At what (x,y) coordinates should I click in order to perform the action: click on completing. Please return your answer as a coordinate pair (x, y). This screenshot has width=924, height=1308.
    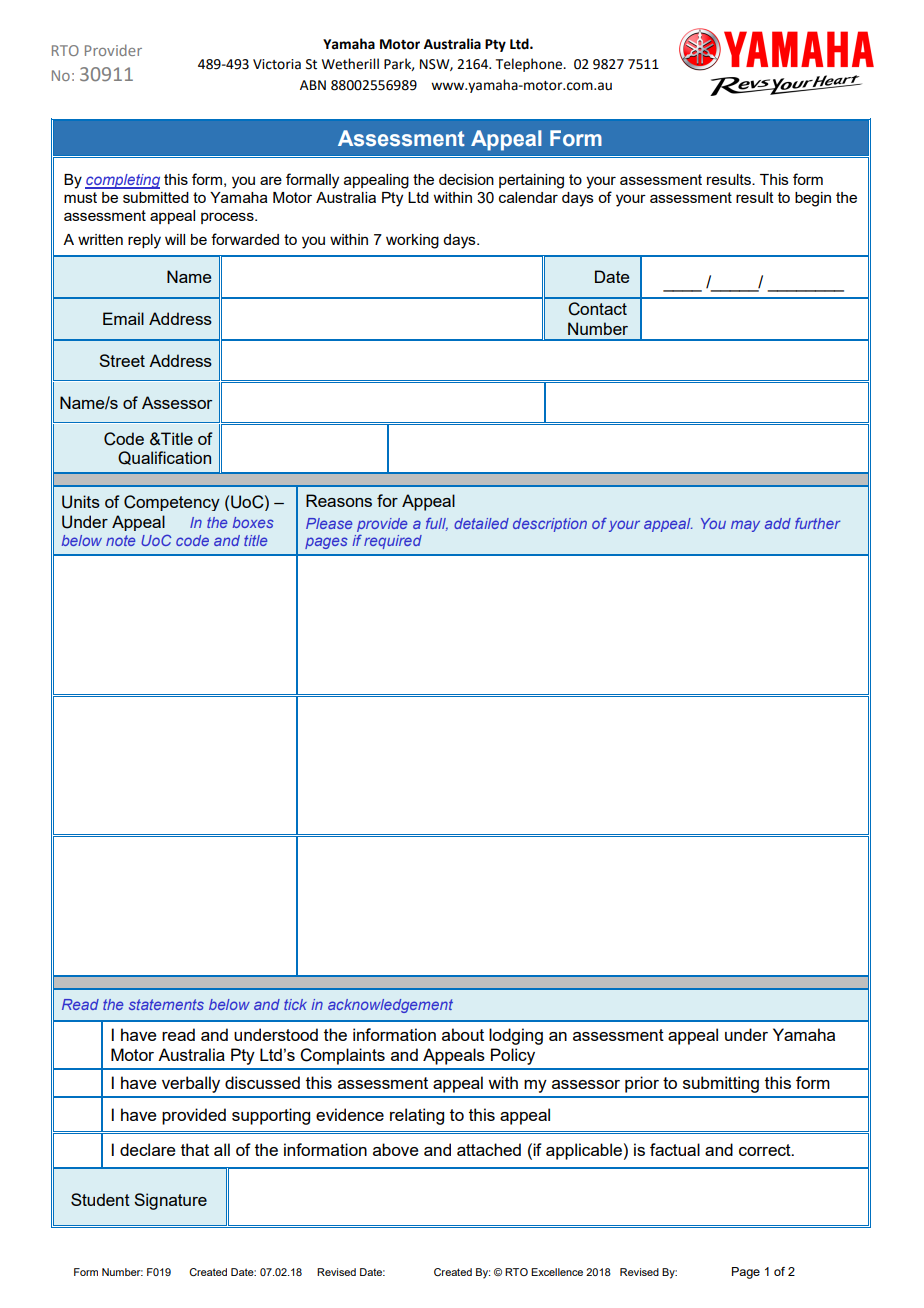
    Looking at the image, I should click on (122, 181).
